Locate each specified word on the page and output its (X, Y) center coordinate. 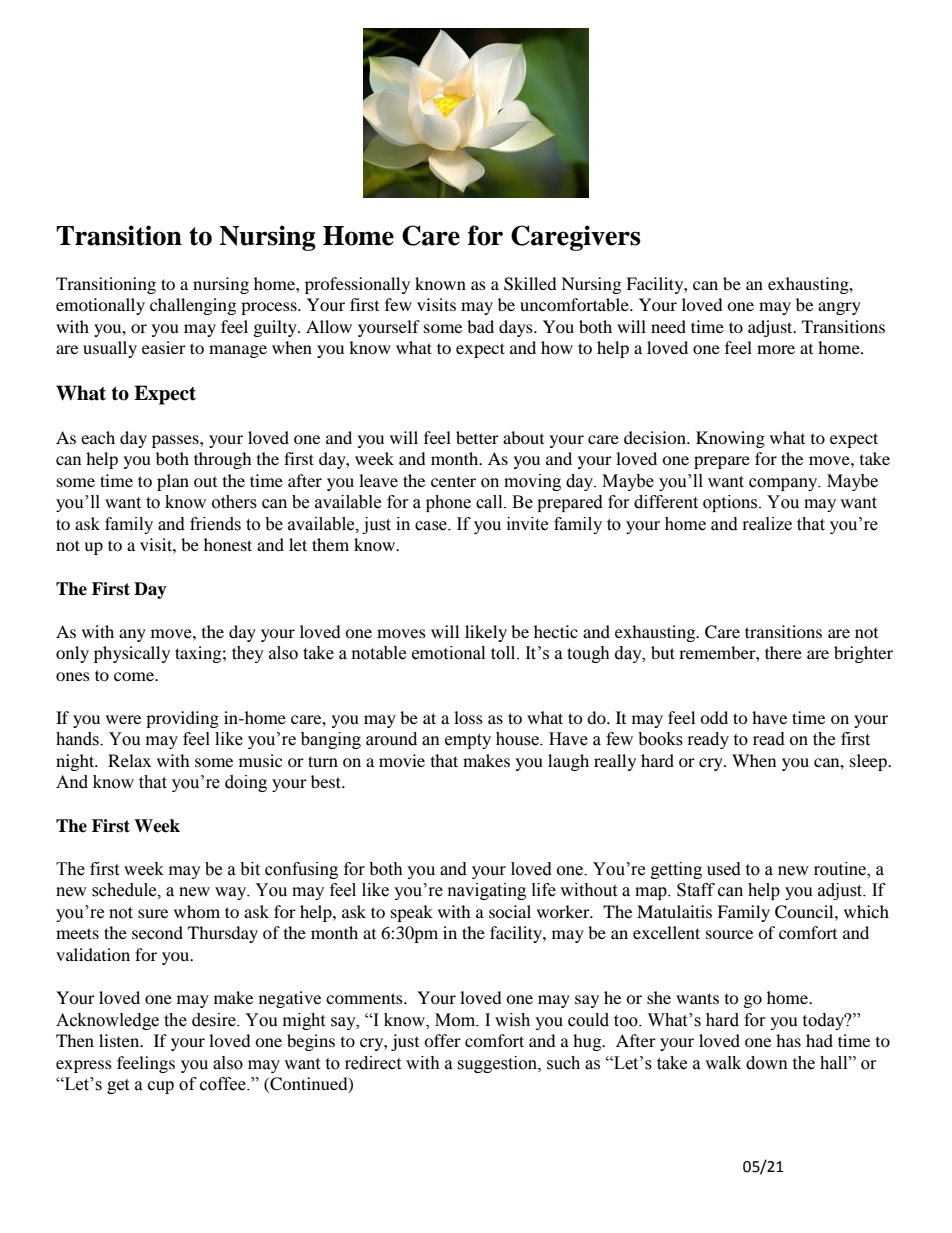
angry (839, 308)
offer (442, 1040)
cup (161, 1087)
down (767, 1063)
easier (164, 347)
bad (480, 326)
